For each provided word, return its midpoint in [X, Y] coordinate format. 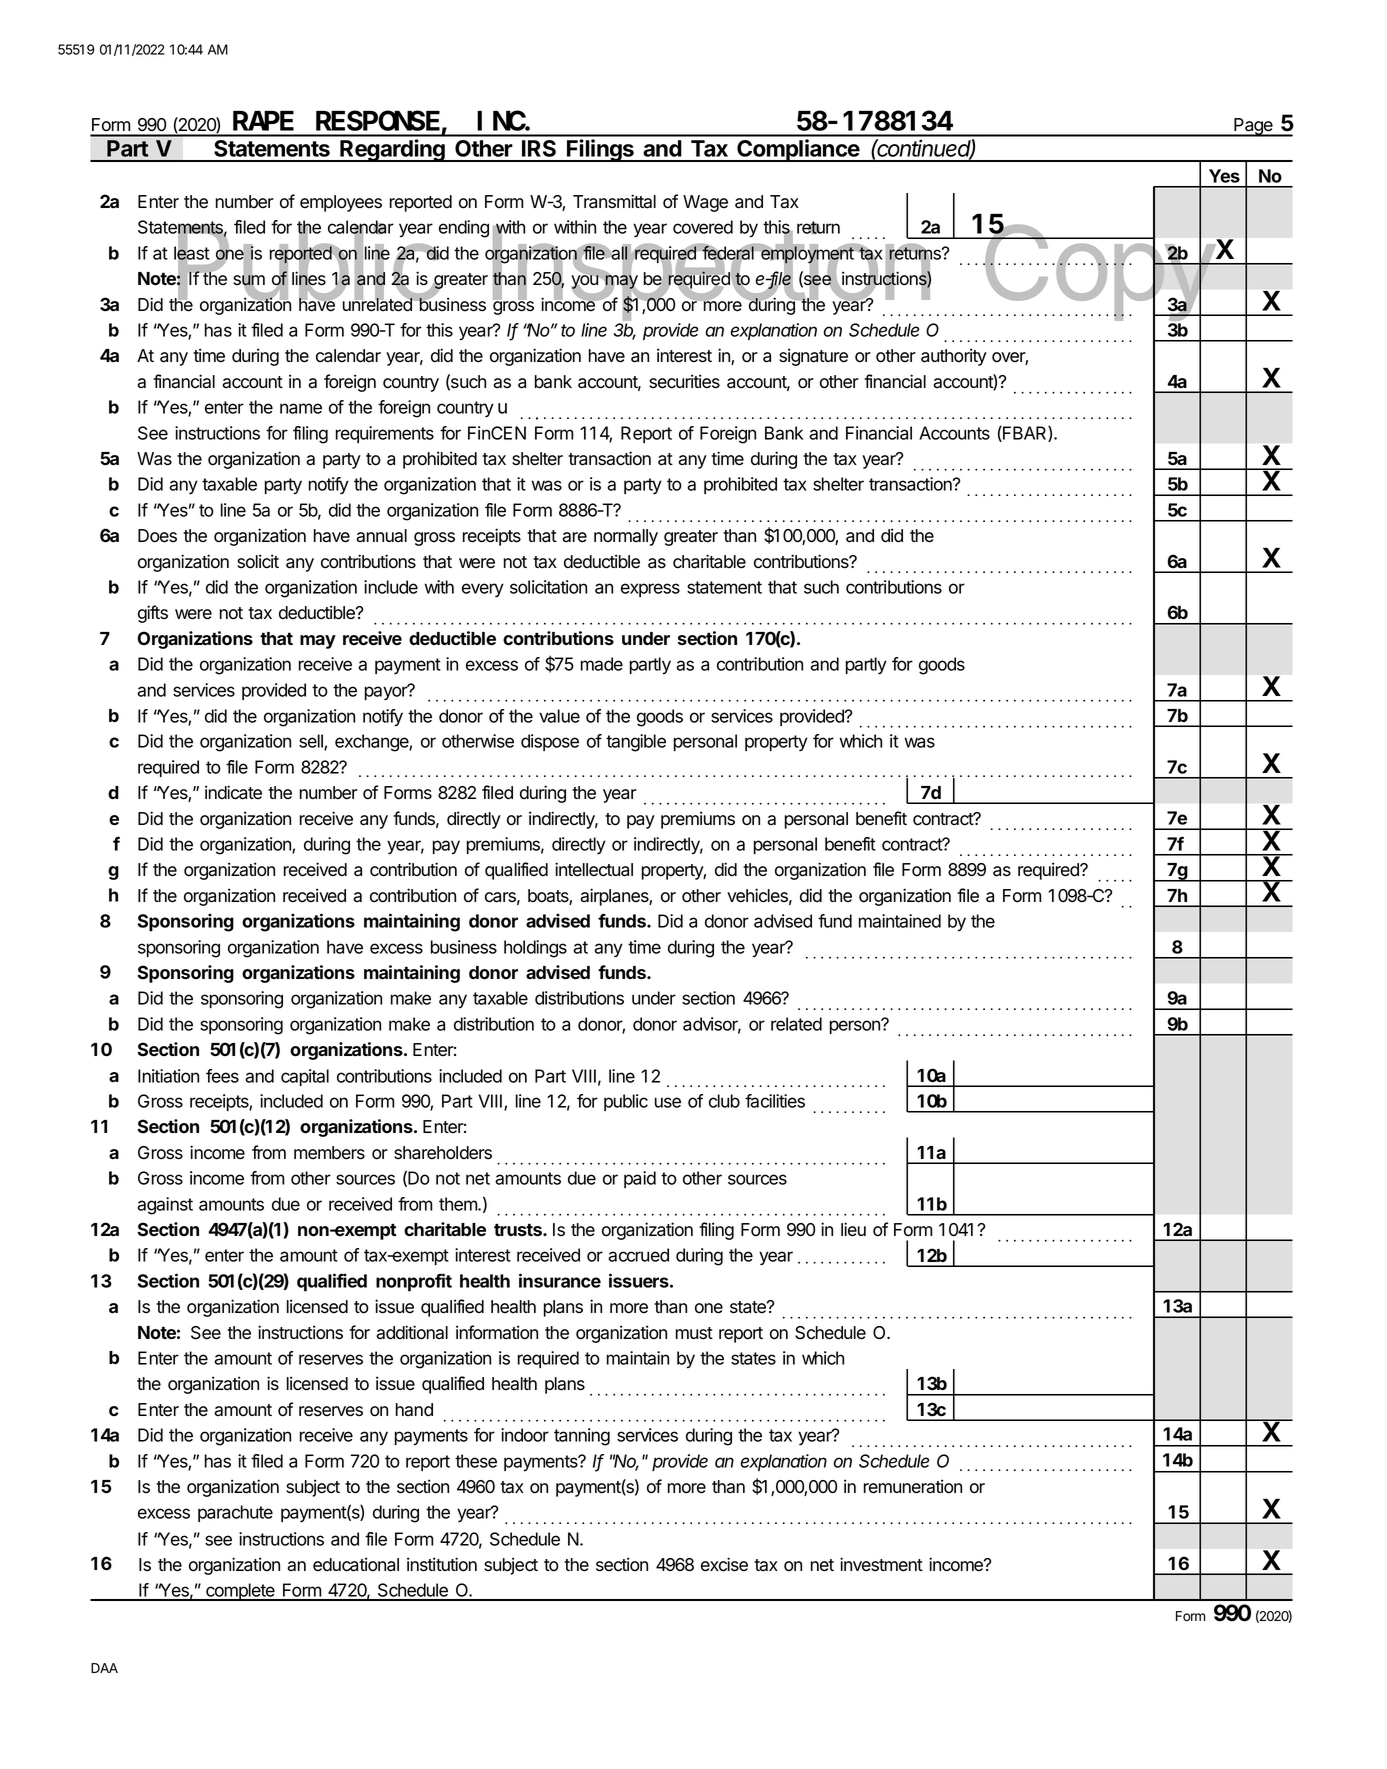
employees [341, 203]
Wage [705, 203]
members [329, 1153]
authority [954, 357]
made [602, 664]
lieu [853, 1229]
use [668, 1102]
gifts [153, 614]
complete [240, 1592]
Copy [1098, 273]
